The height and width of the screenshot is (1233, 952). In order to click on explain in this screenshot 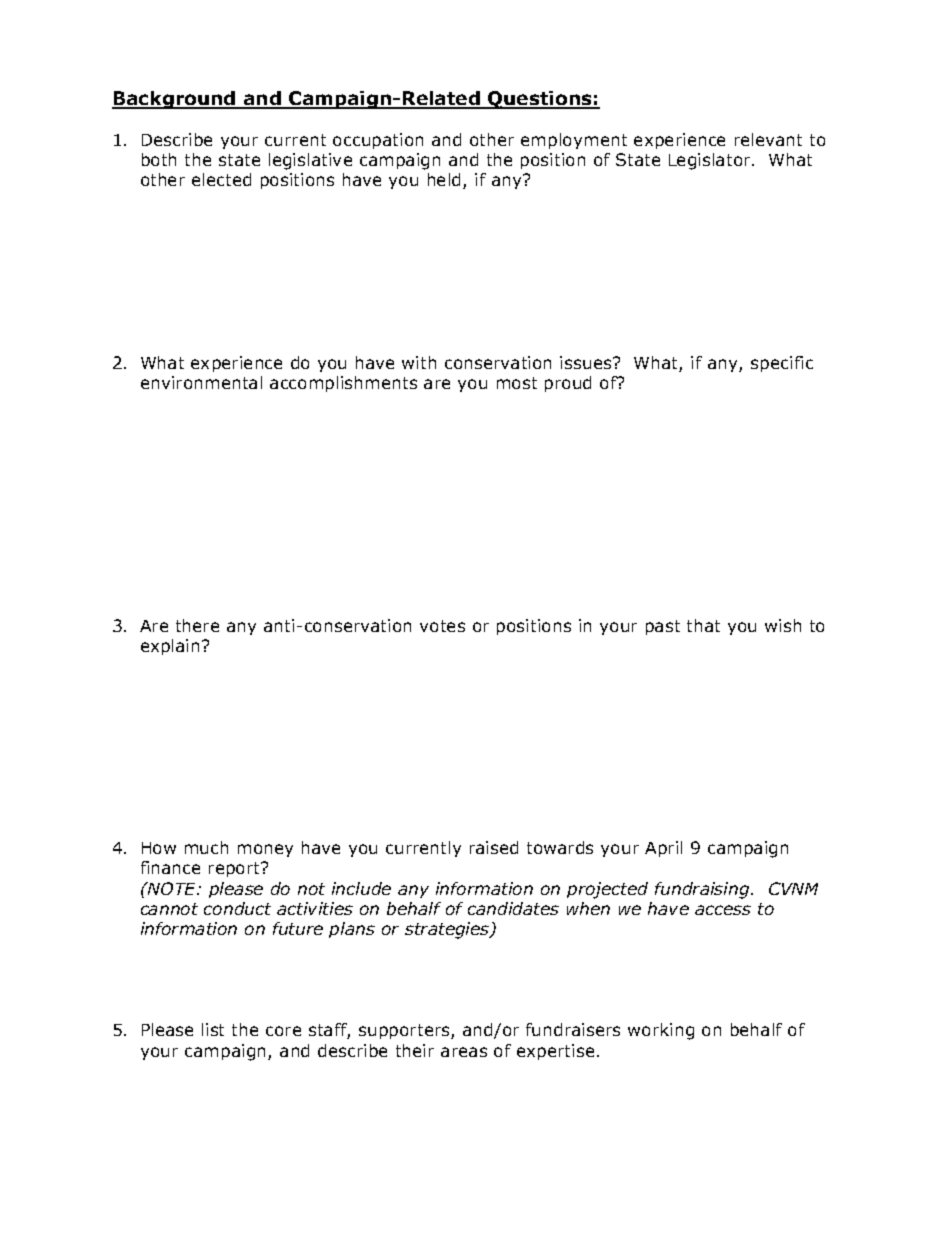, I will do `click(170, 647)`.
